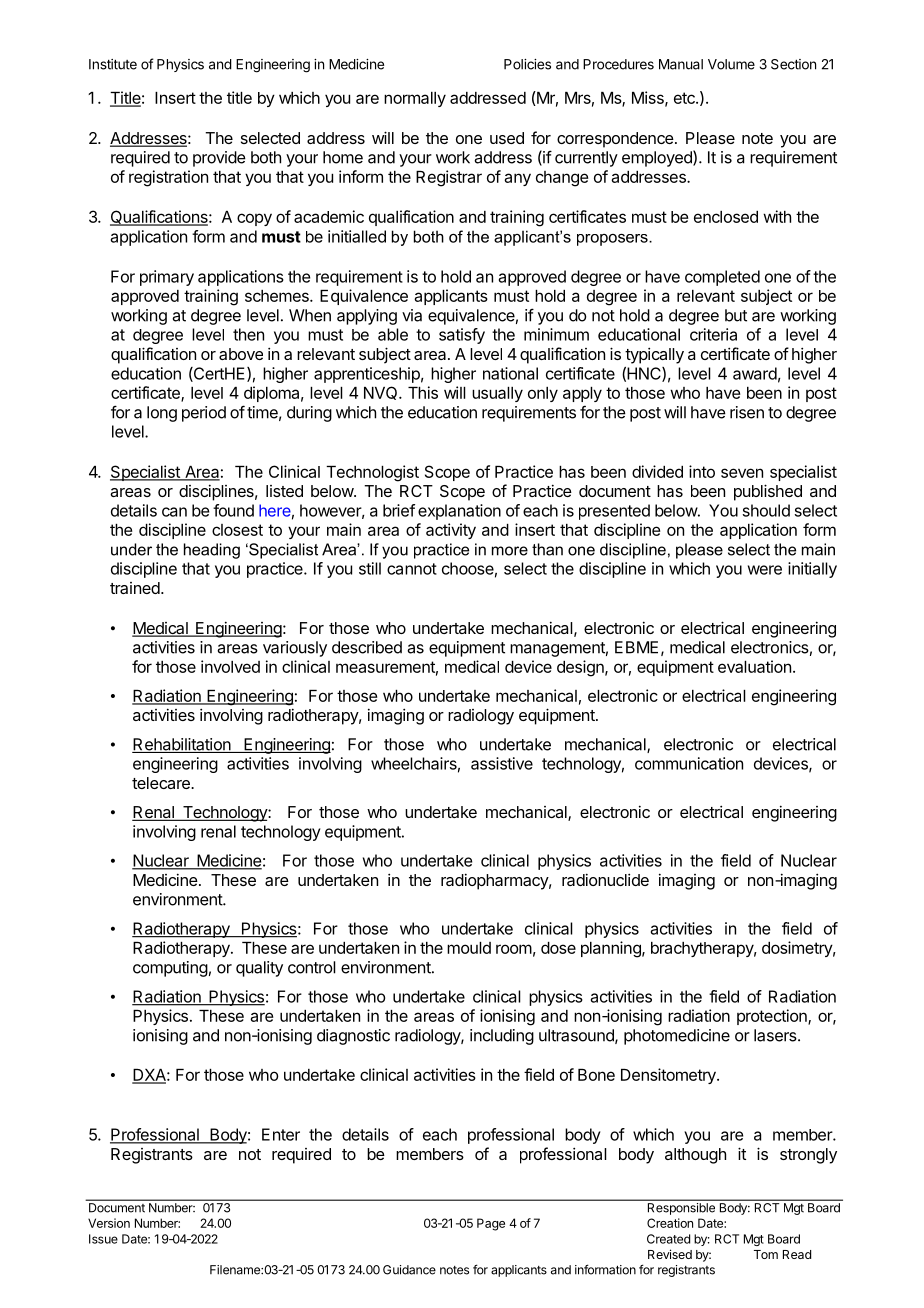 This screenshot has width=924, height=1308. I want to click on communication, so click(689, 763).
